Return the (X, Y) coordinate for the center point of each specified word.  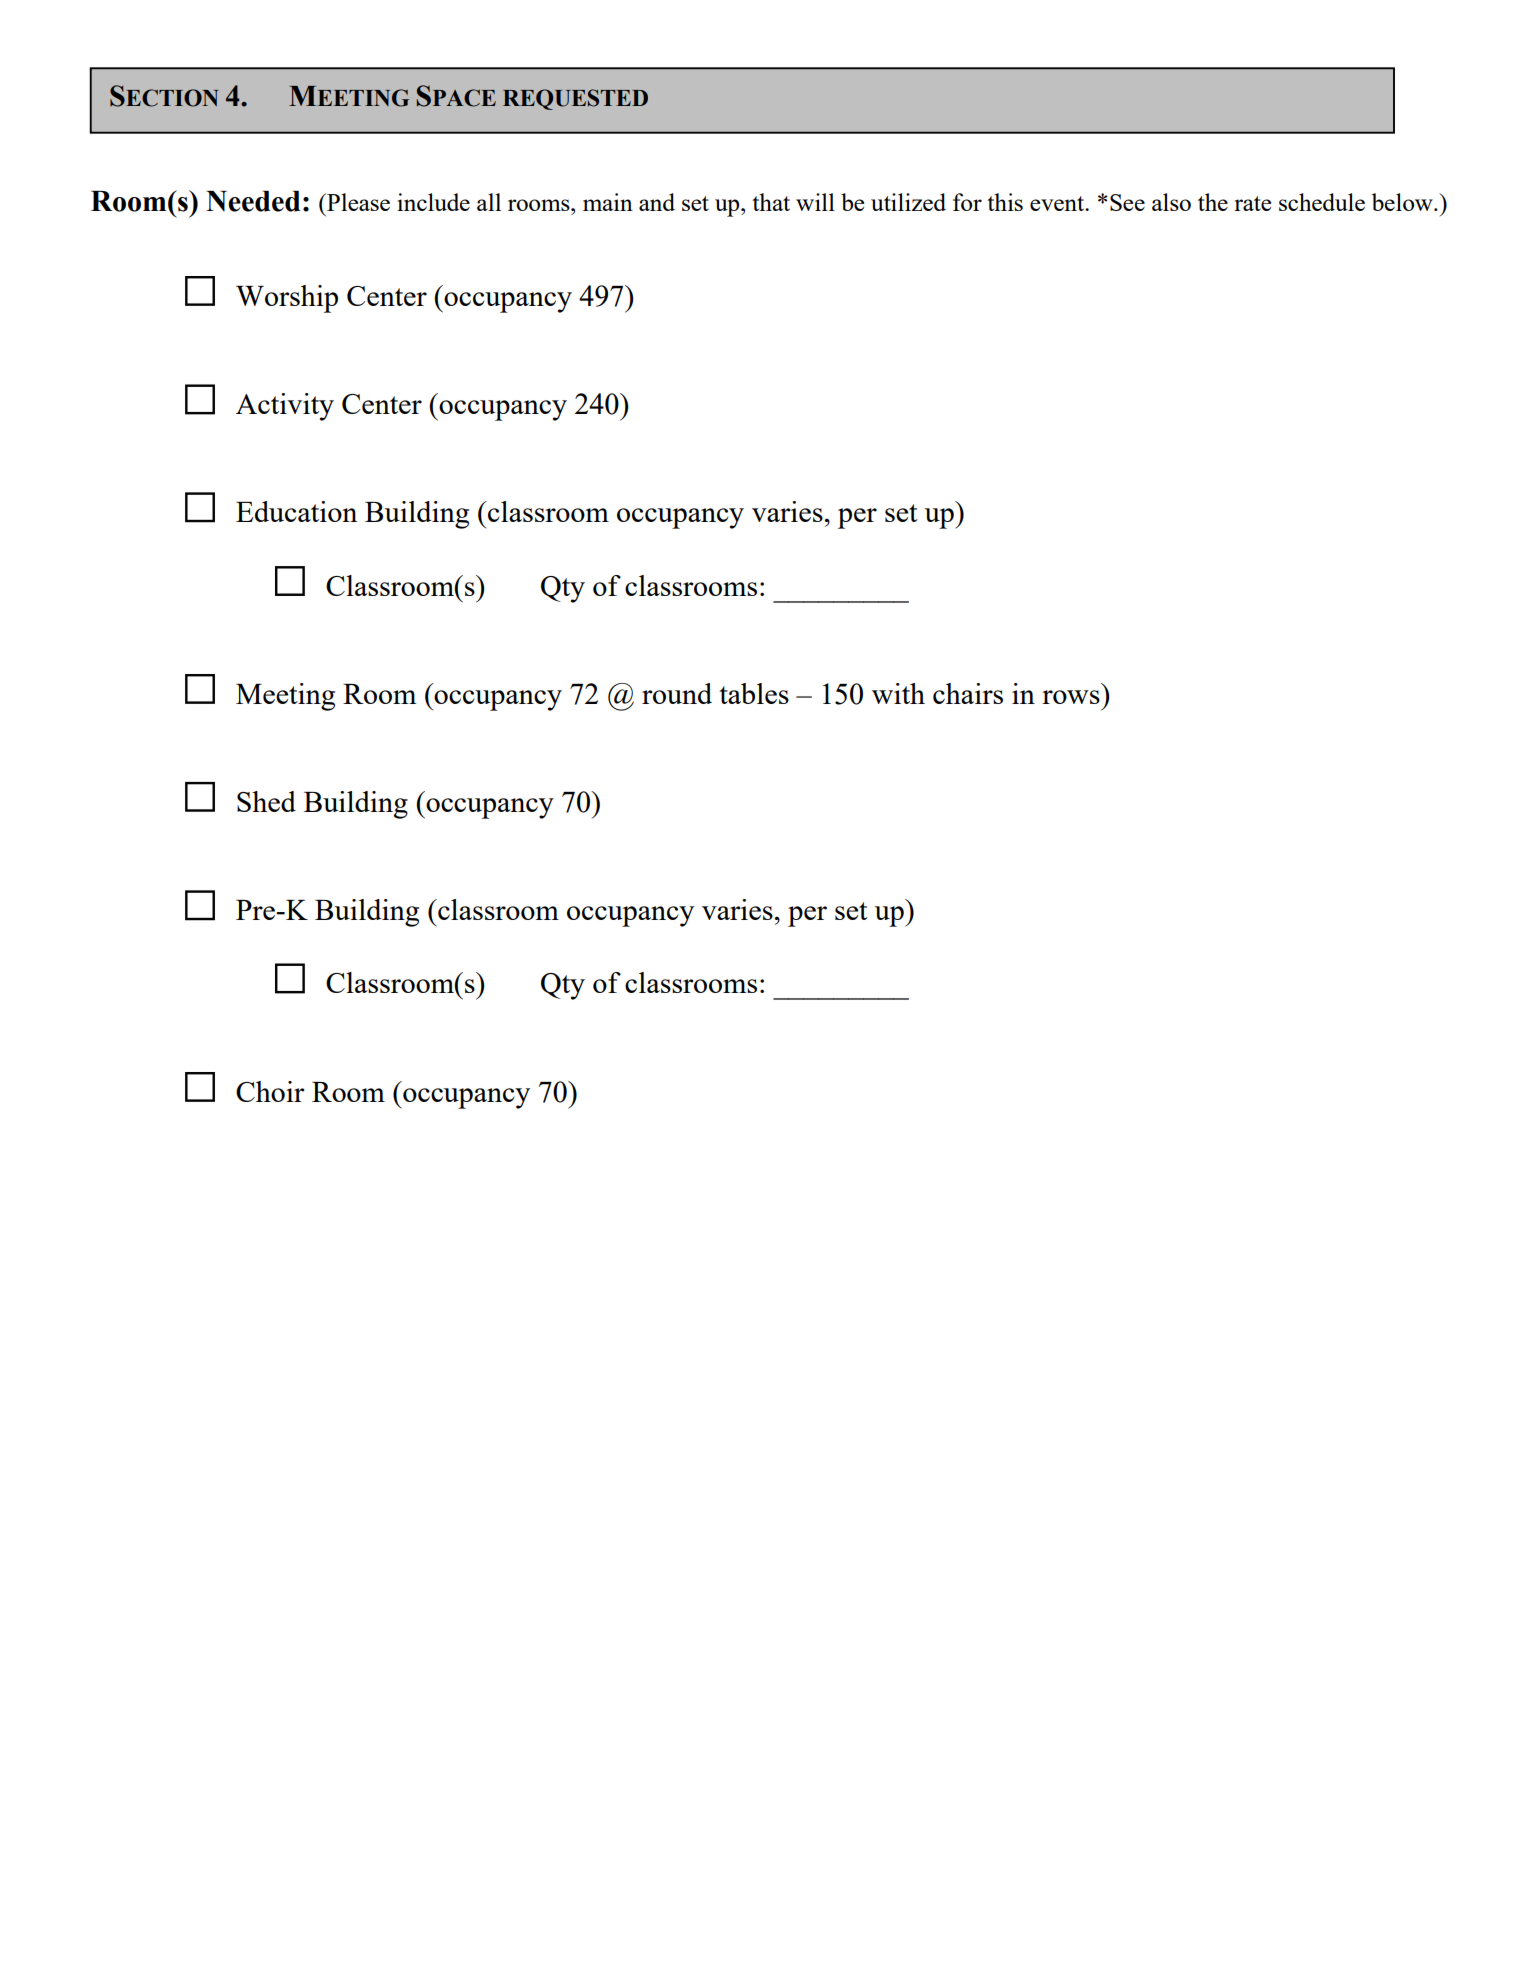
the (1213, 202)
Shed (266, 801)
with (898, 693)
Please (357, 202)
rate (1252, 203)
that (771, 202)
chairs (968, 693)
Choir (270, 1091)
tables (754, 693)
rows (1071, 697)
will (815, 202)
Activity (285, 407)
